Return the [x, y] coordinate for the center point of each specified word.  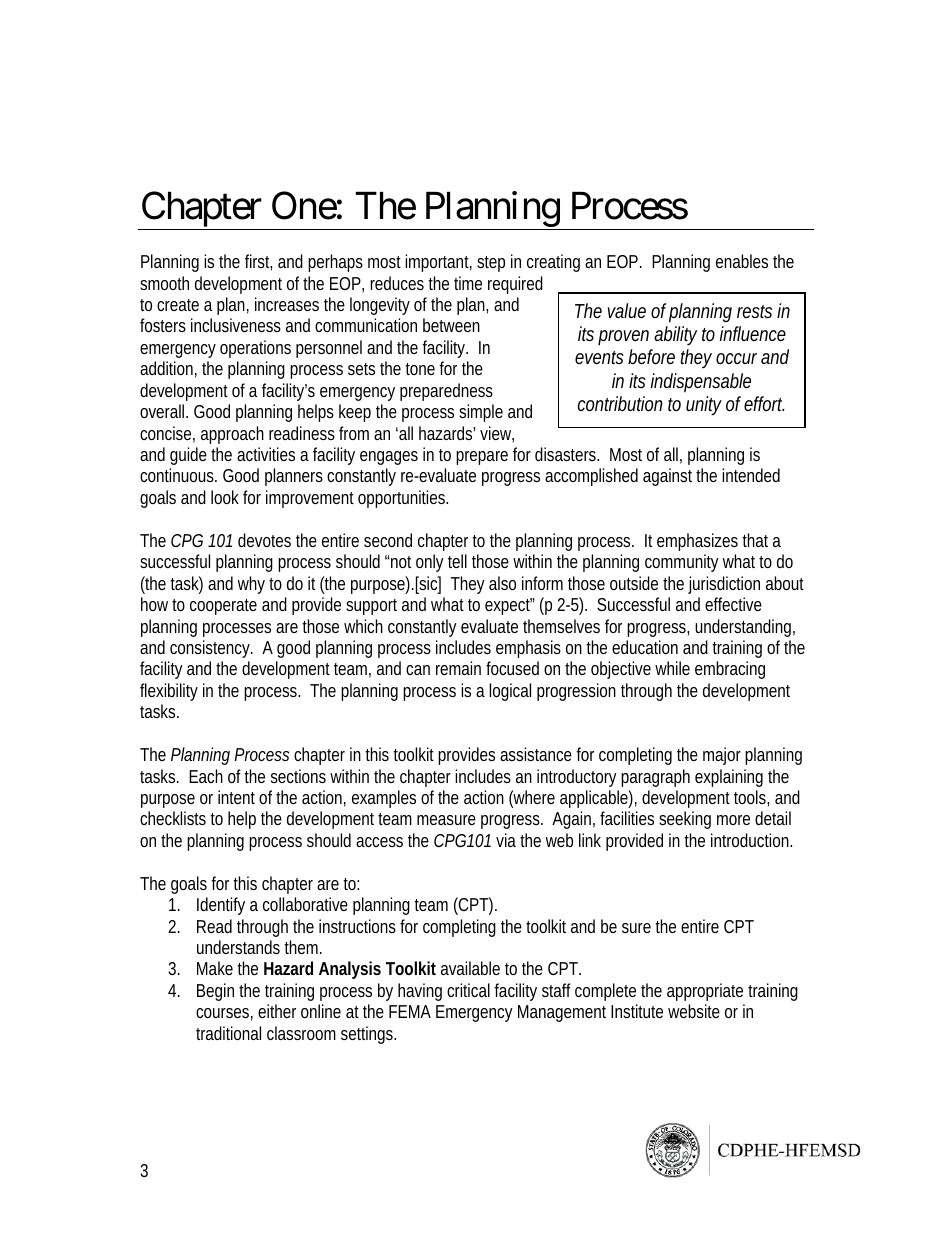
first [258, 262]
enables [742, 261]
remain [458, 668]
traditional [228, 1033]
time [468, 283]
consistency [211, 649]
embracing [730, 670]
